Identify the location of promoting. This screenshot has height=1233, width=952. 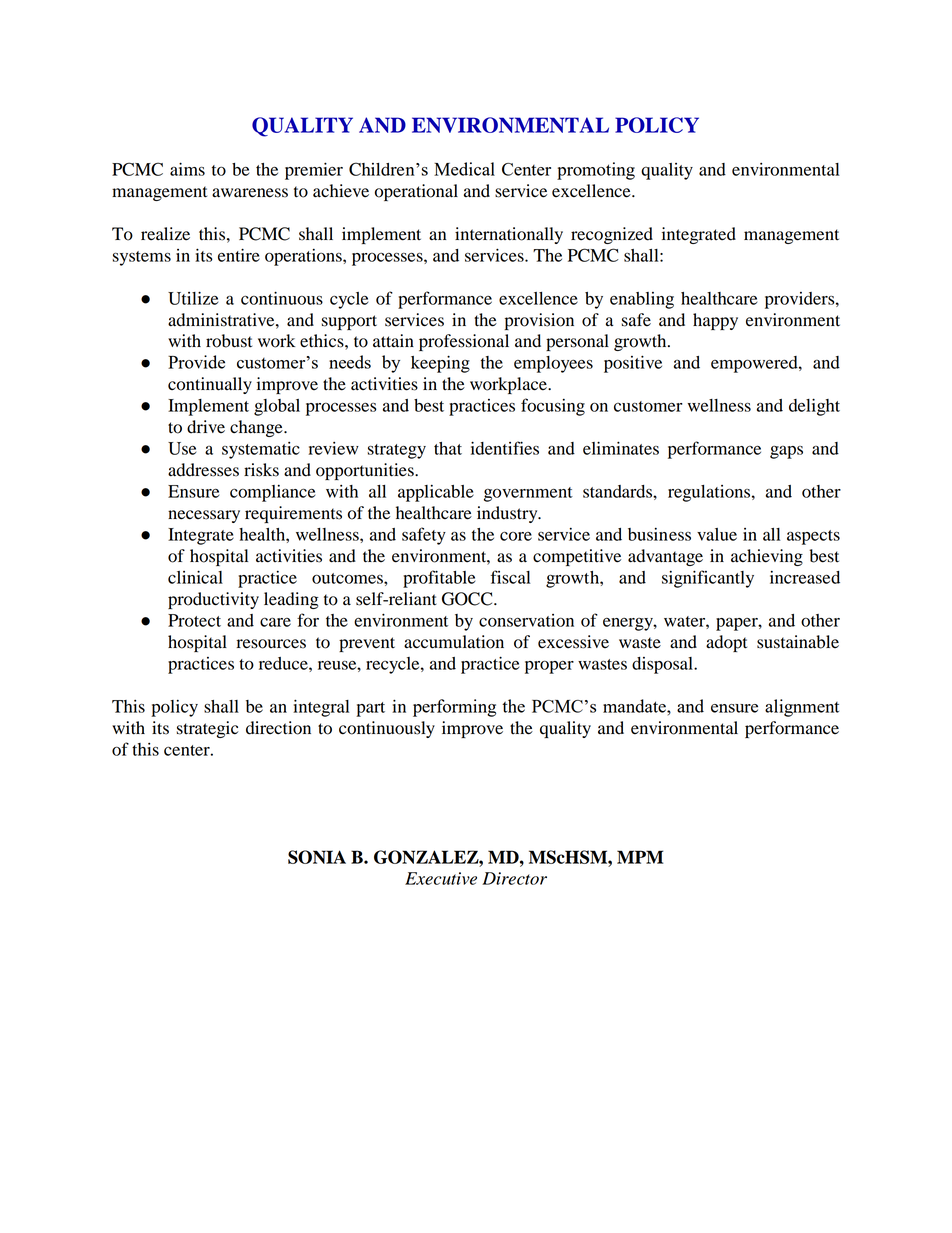
(596, 171).
